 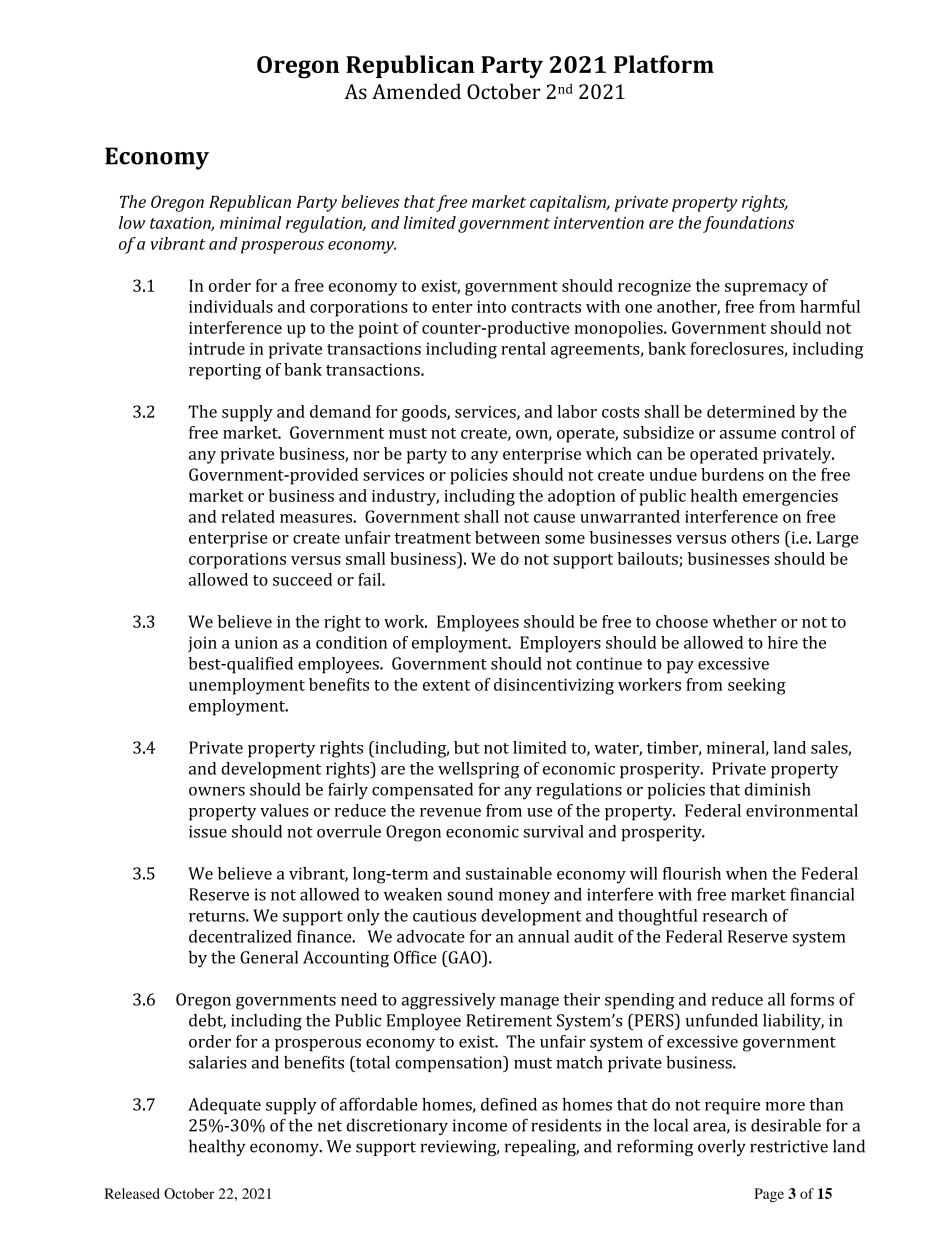 What do you see at coordinates (560, 644) in the page?
I see `Employers` at bounding box center [560, 644].
